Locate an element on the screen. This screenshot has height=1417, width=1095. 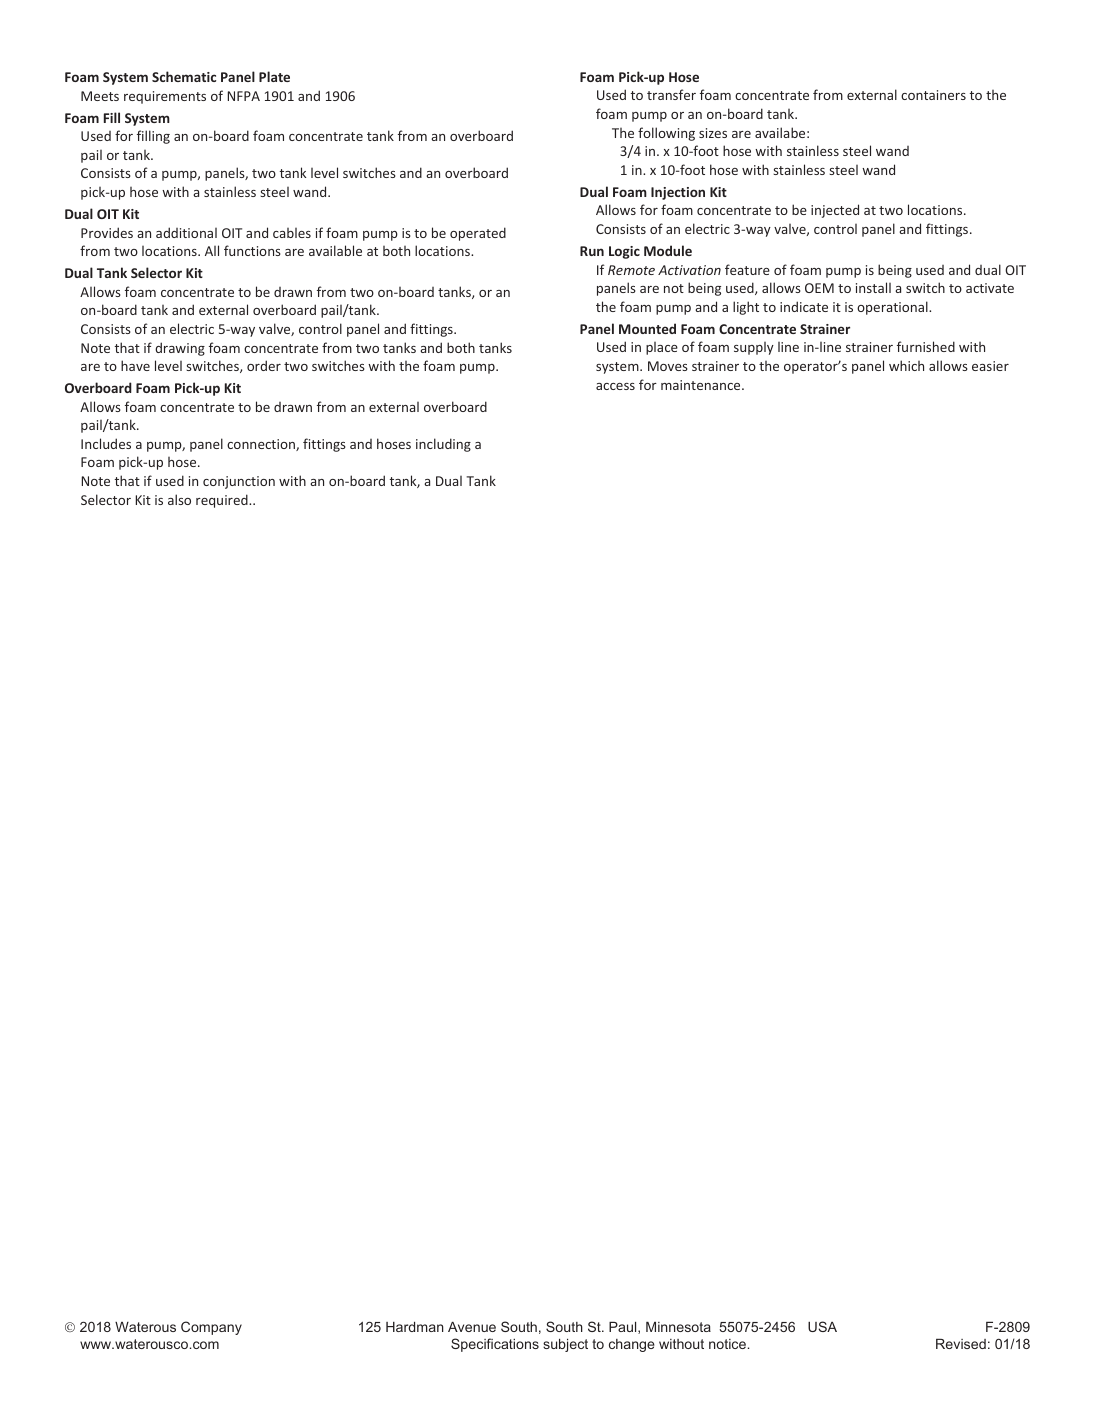
connection is located at coordinates (262, 445).
